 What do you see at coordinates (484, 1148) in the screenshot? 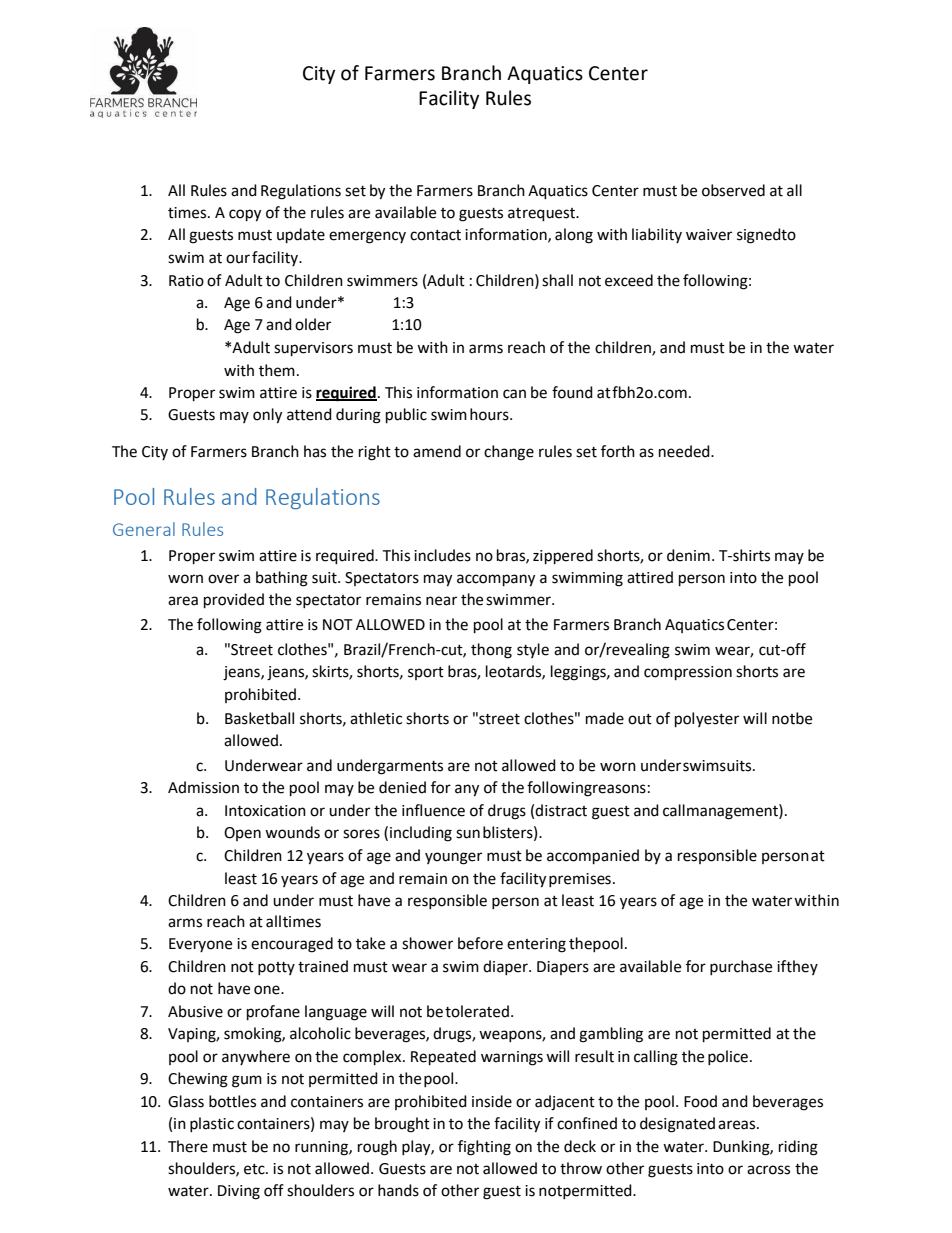
I see `fighting` at bounding box center [484, 1148].
